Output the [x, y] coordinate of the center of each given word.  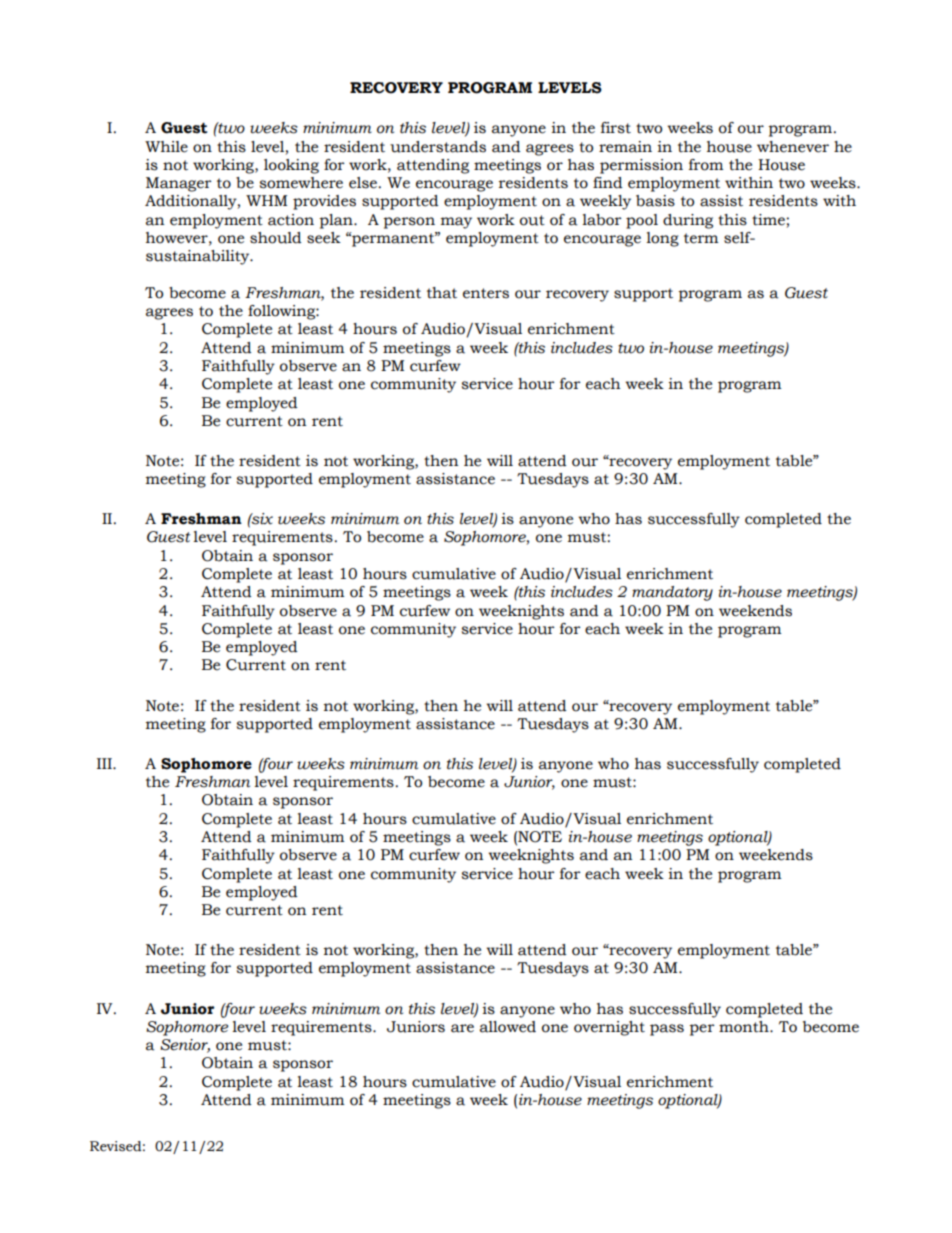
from [706, 165]
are [462, 1028]
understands [438, 147]
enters [486, 293]
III [105, 763]
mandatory [672, 593]
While [166, 147]
